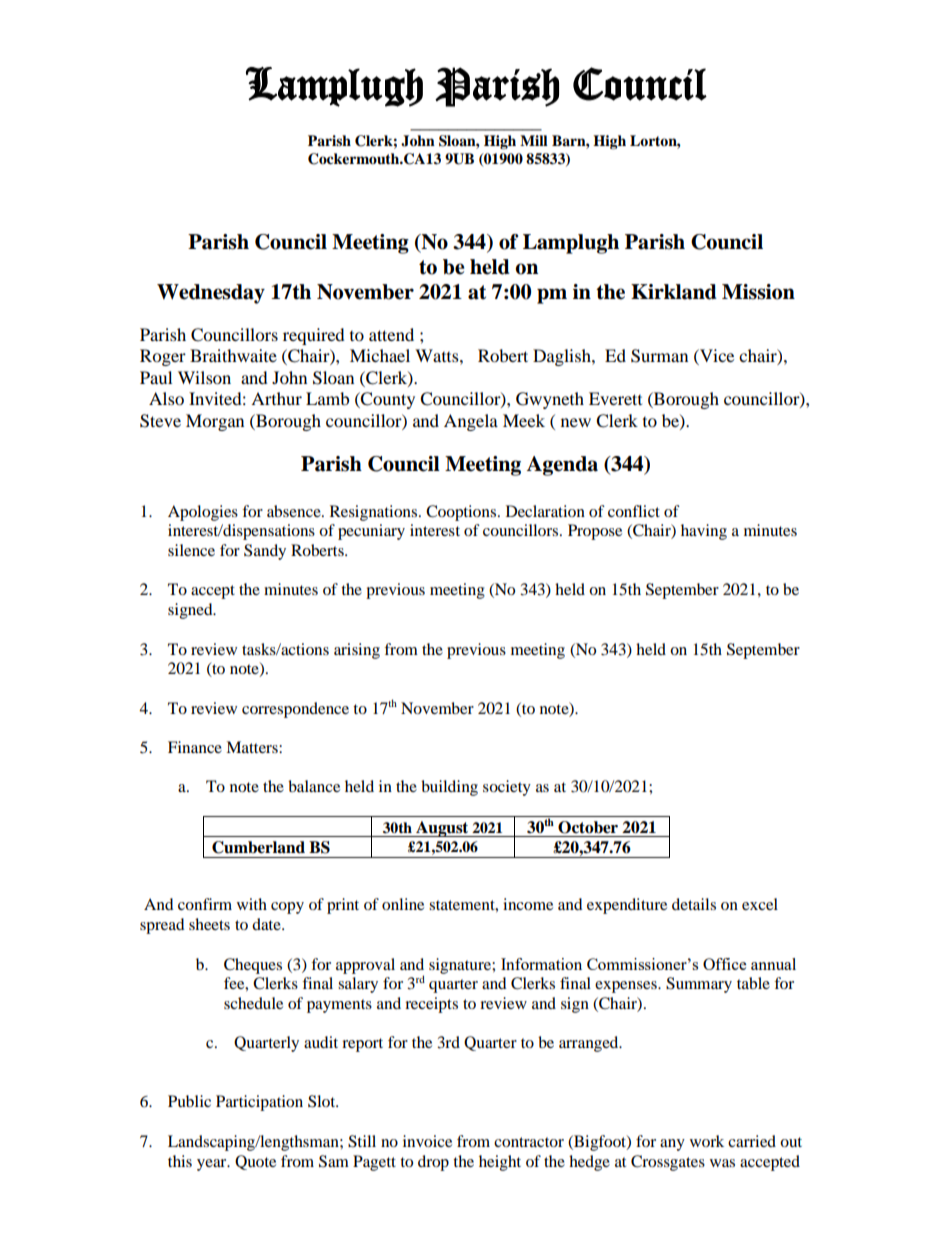  What do you see at coordinates (211, 294) in the page?
I see `Wednesday` at bounding box center [211, 294].
